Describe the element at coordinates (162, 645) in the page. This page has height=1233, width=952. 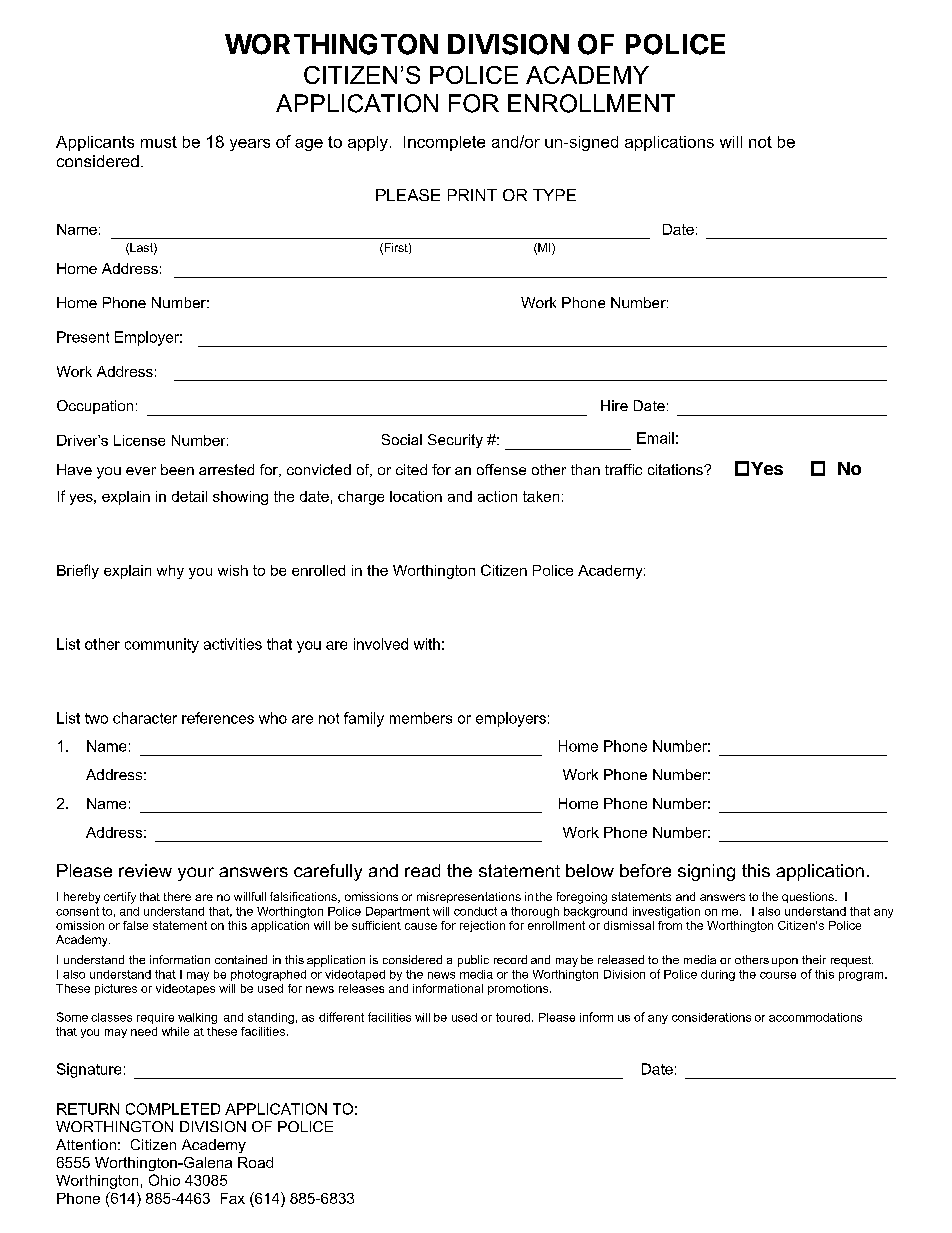
I see `community` at that location.
